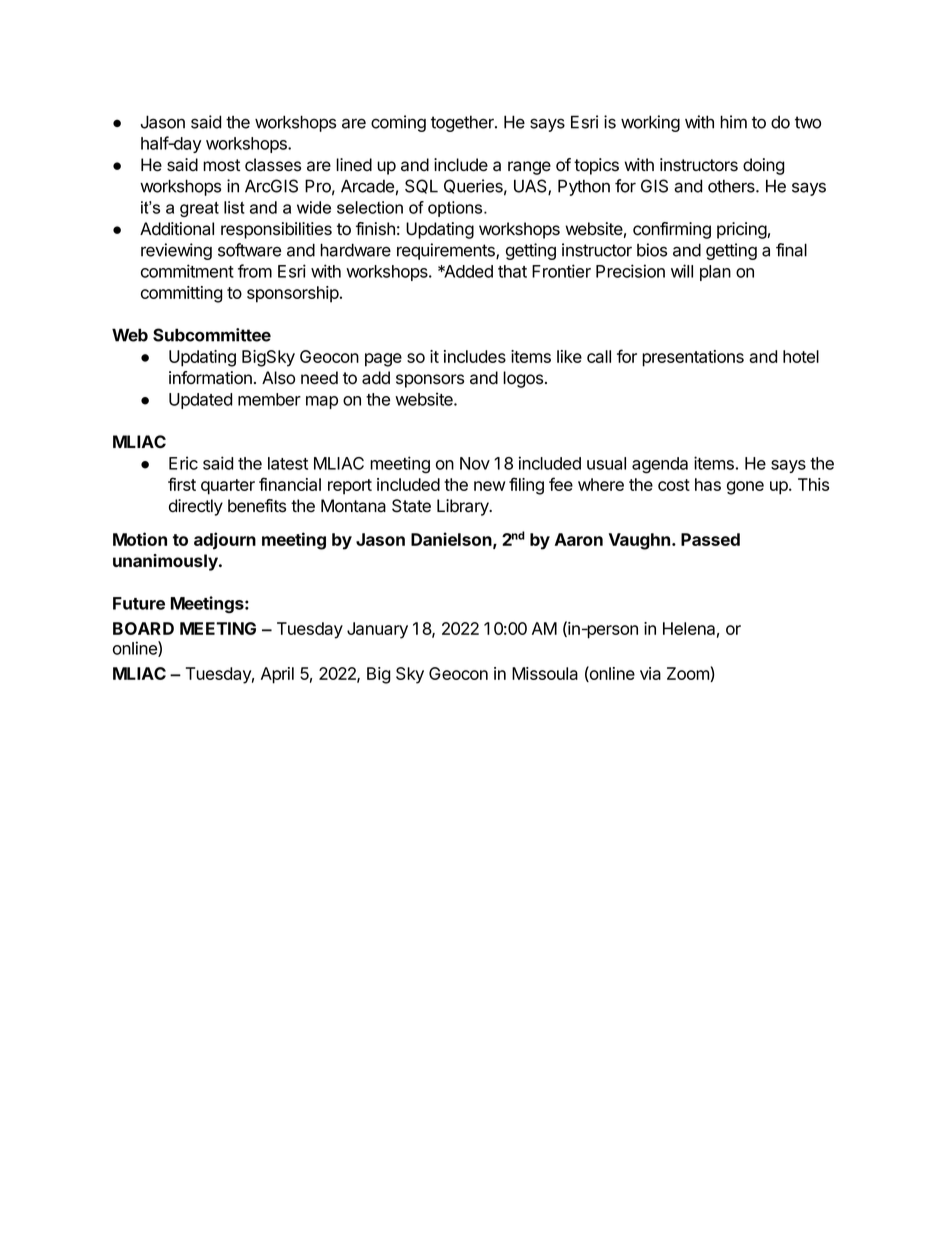 This page has width=952, height=1233. What do you see at coordinates (715, 273) in the page?
I see `plan` at bounding box center [715, 273].
